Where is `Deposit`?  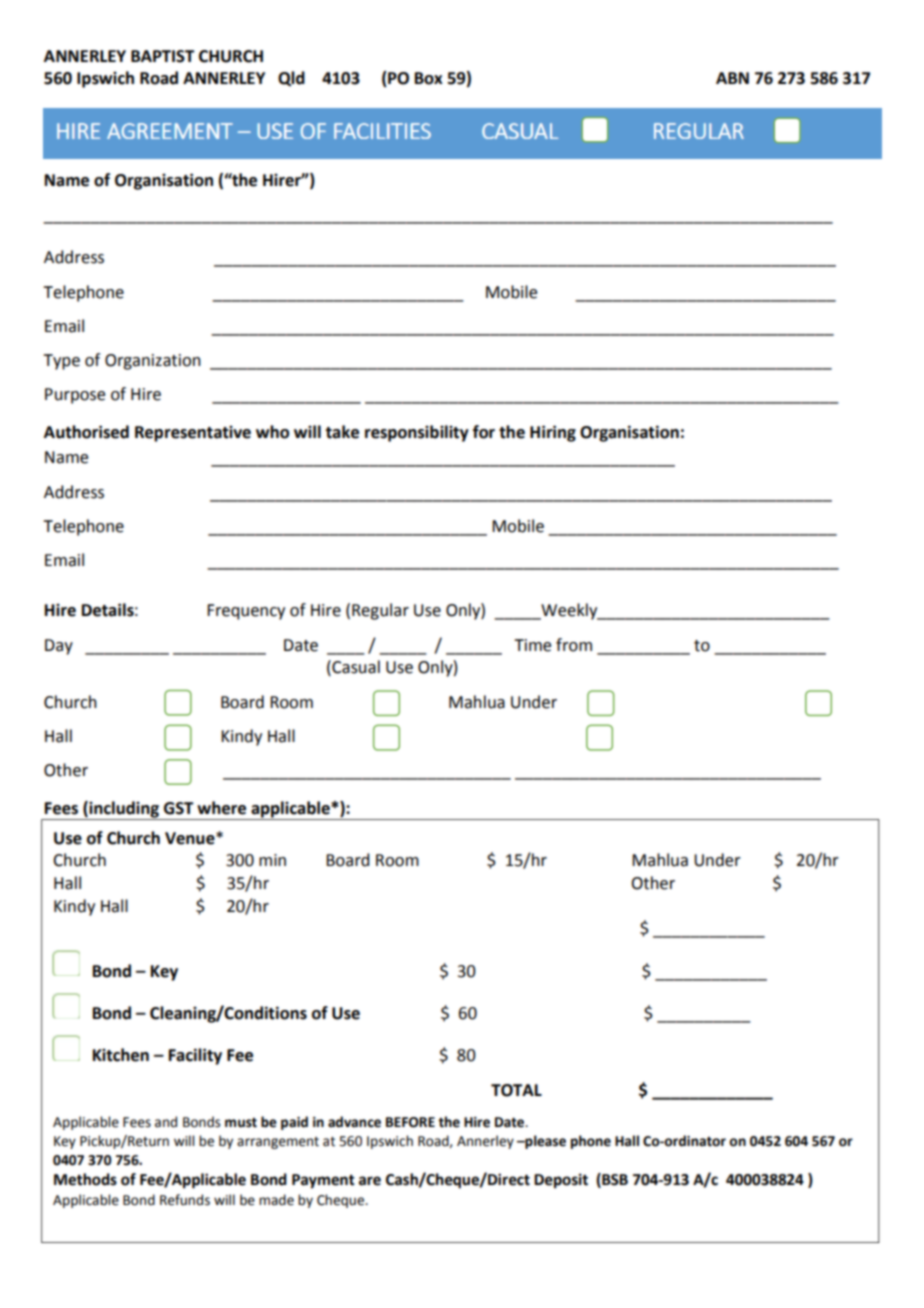 Deposit is located at coordinates (561, 1181).
